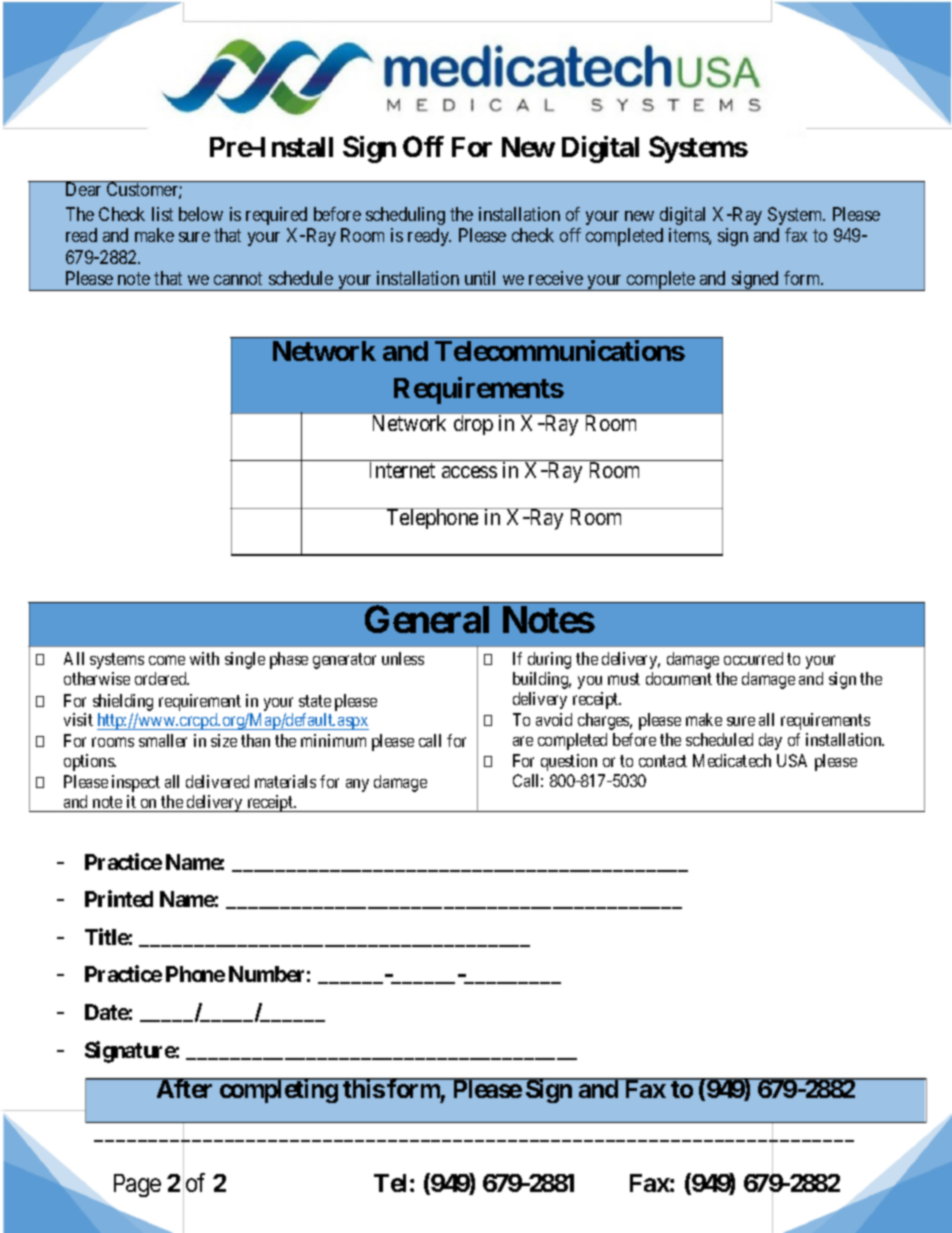 The width and height of the image is (952, 1233). Describe the element at coordinates (427, 619) in the image. I see `General` at that location.
